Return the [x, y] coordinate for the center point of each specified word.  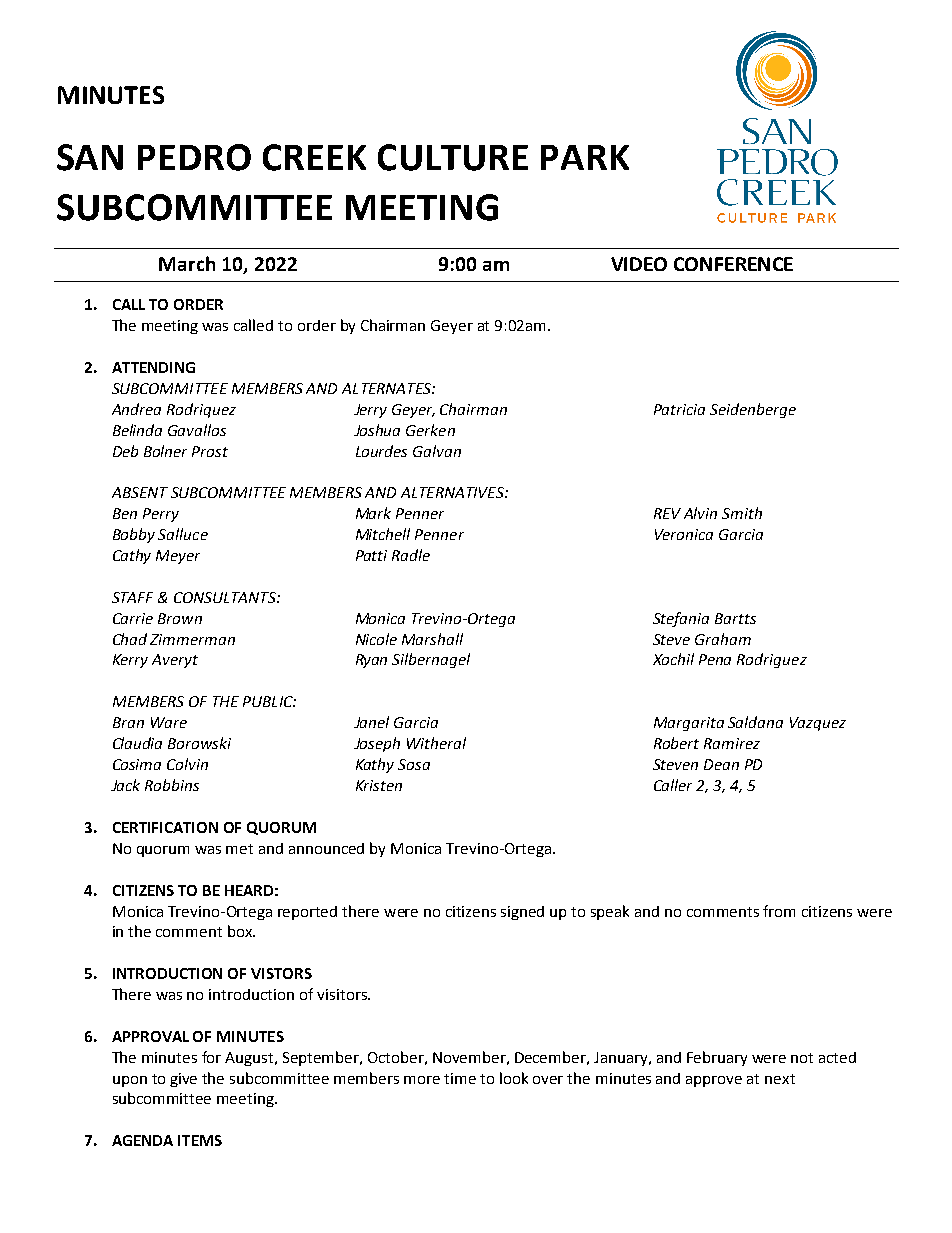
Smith [742, 513]
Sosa [414, 764]
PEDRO [194, 157]
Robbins [172, 785]
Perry [161, 515]
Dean [721, 764]
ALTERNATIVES [453, 492]
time [460, 1078]
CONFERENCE [733, 264]
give [183, 1080]
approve [714, 1081]
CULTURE [453, 157]
